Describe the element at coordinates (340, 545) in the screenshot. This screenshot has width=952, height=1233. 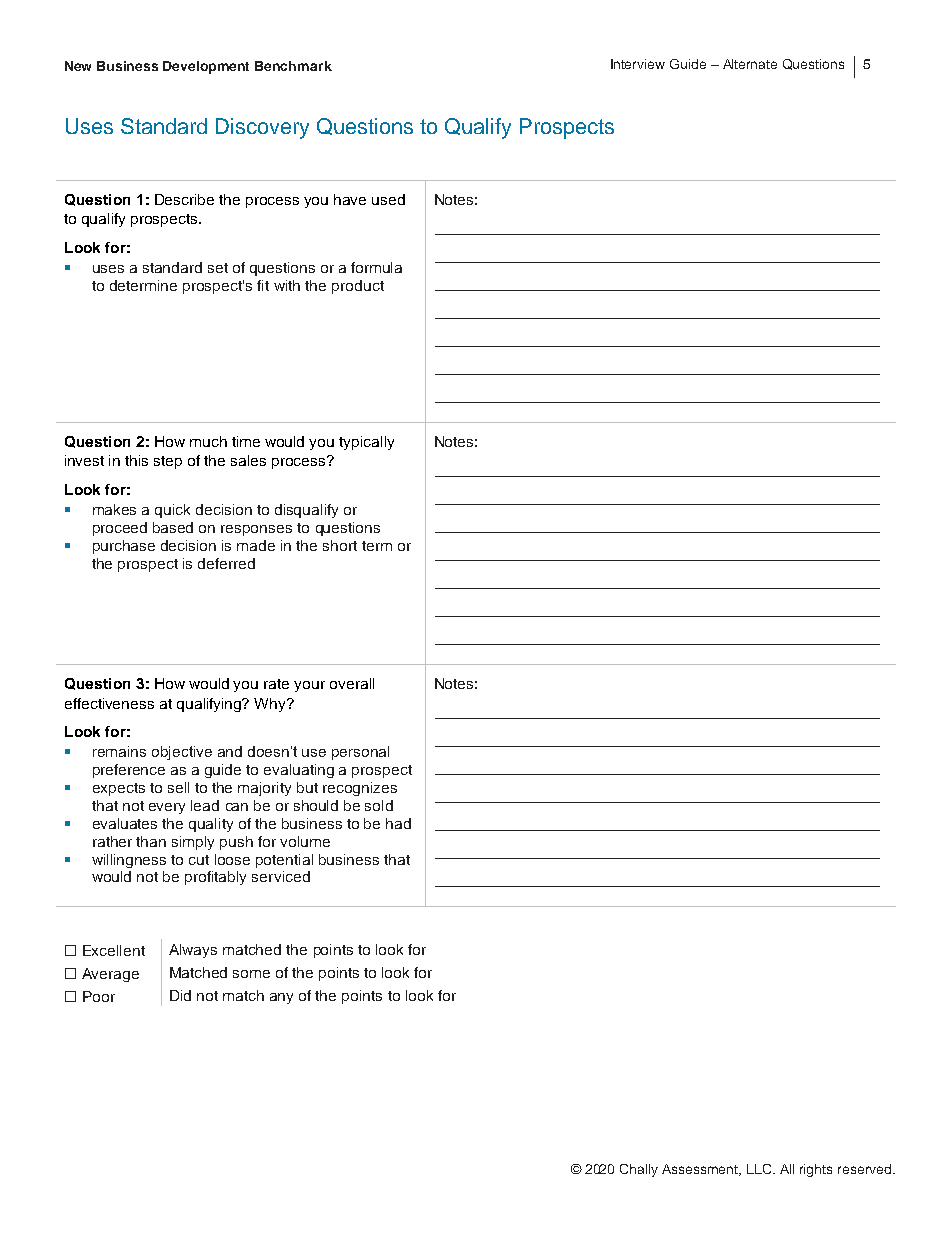
I see `short` at that location.
